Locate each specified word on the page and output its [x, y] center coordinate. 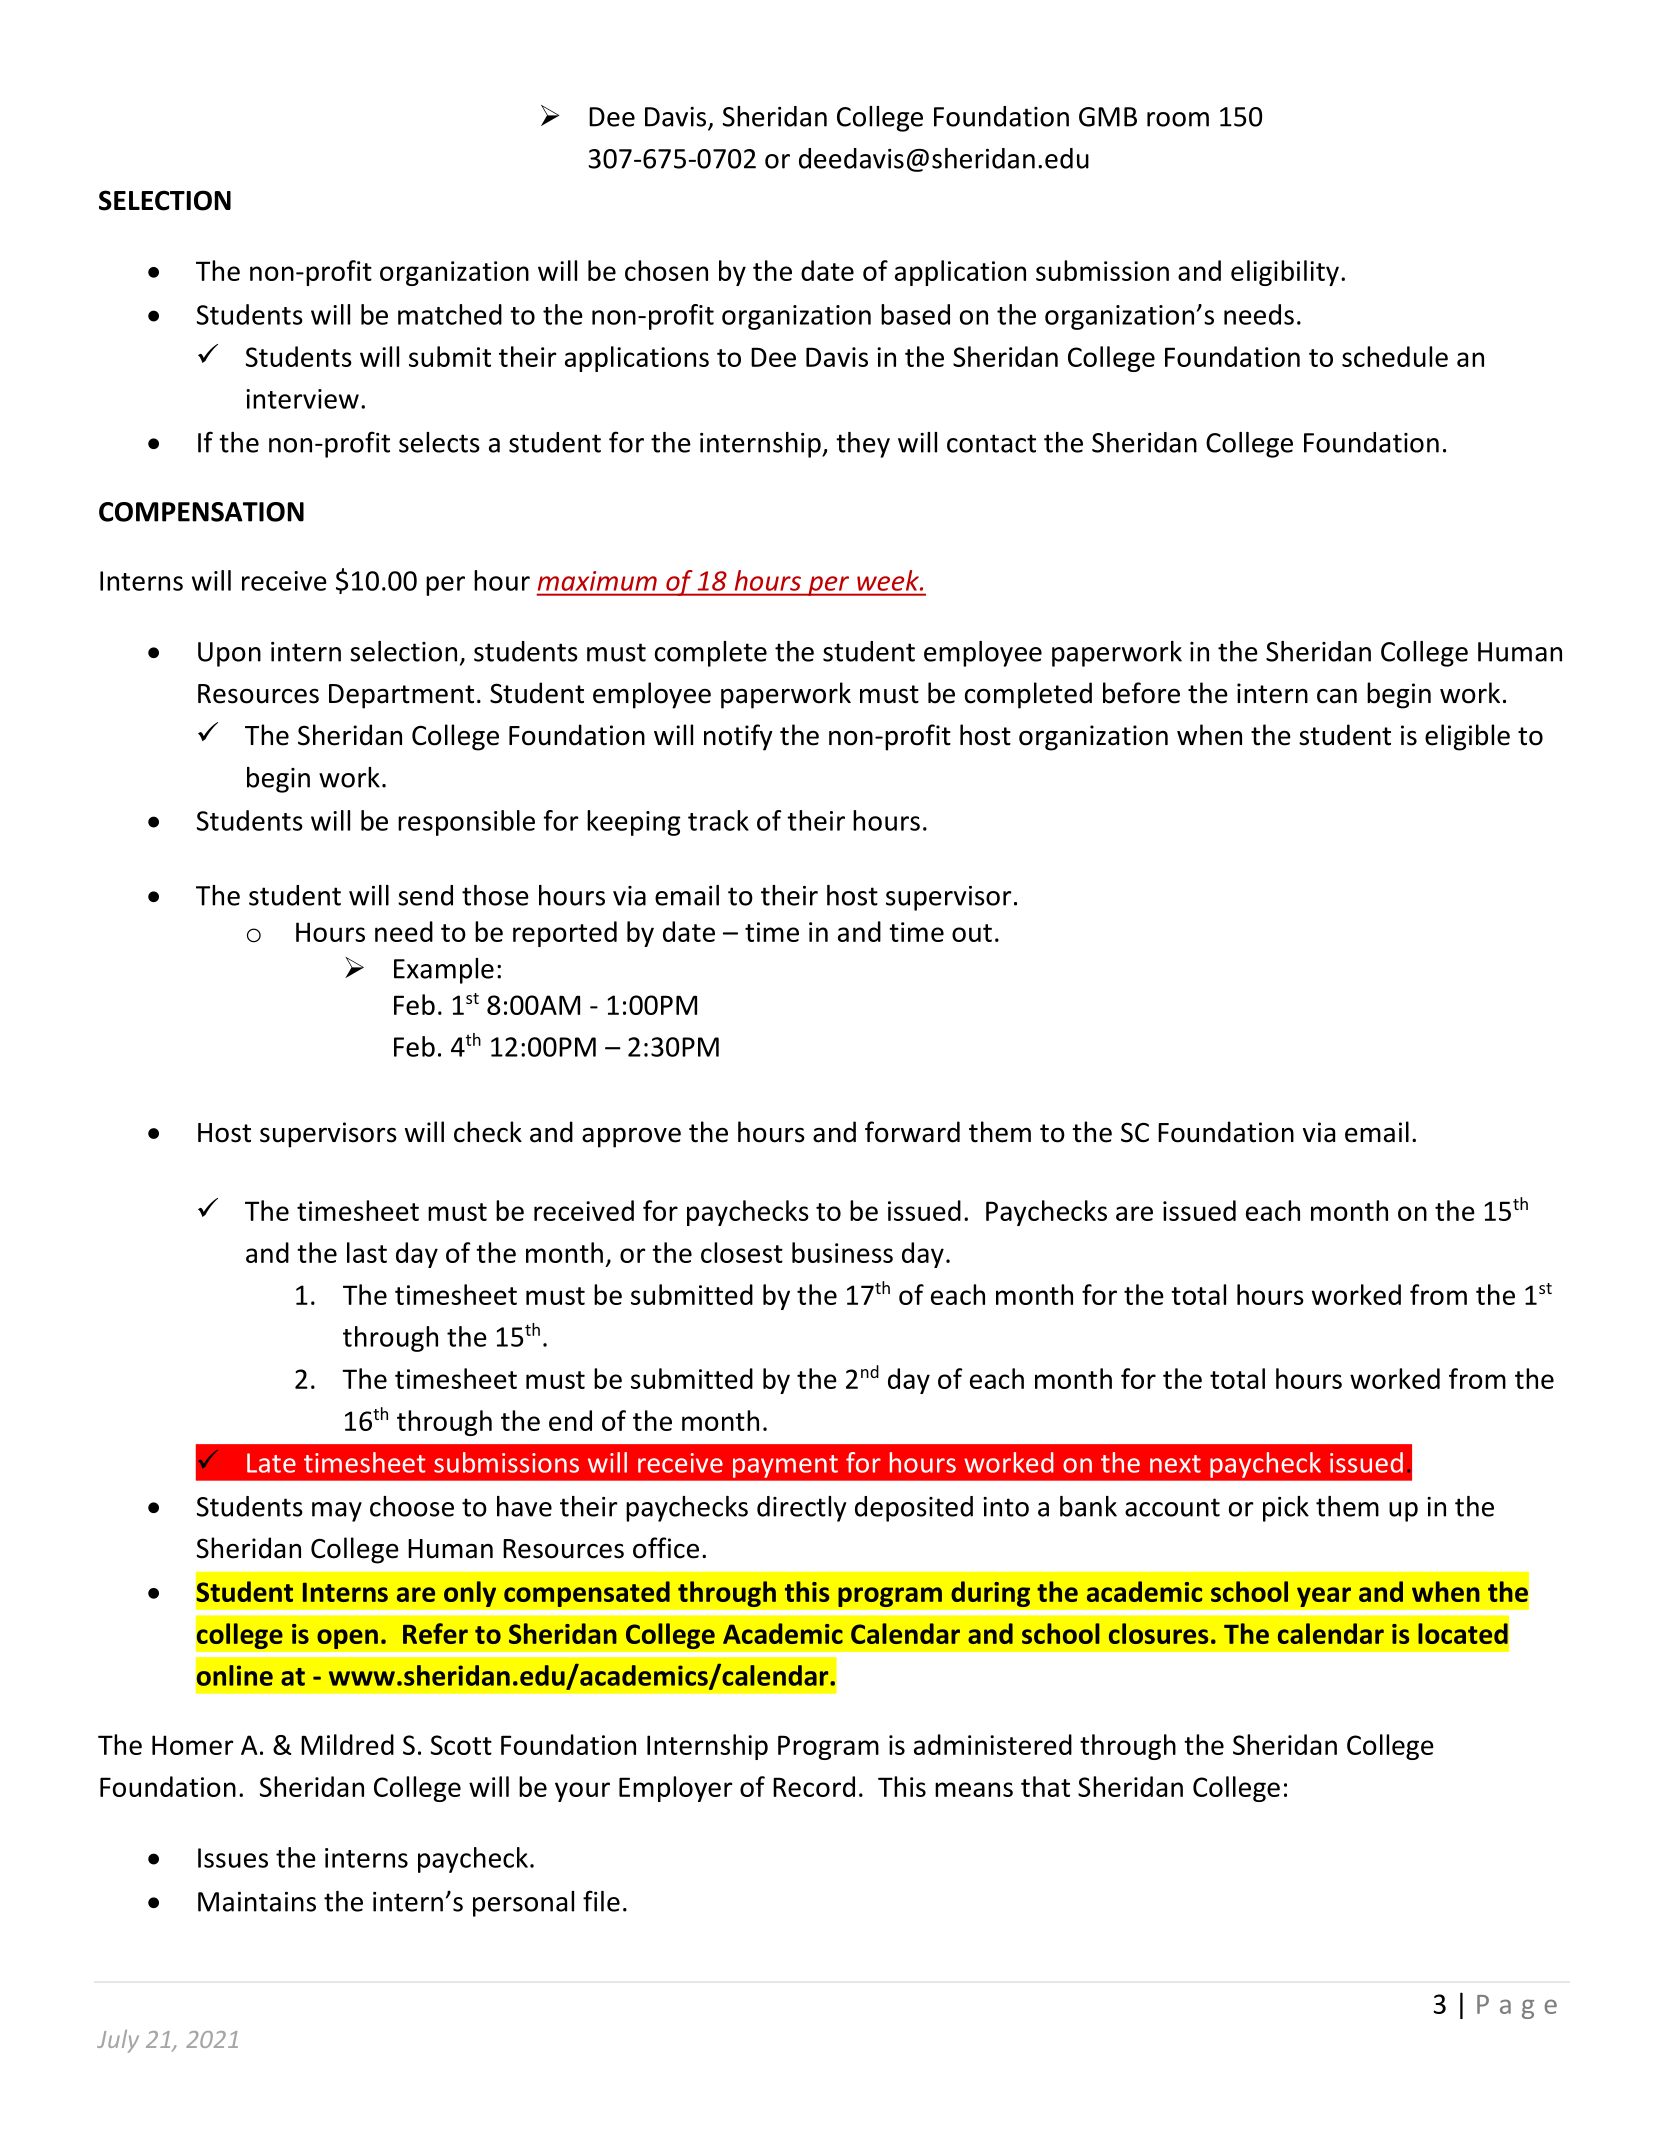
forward [912, 1132]
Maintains [257, 1902]
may [337, 1512]
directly [801, 1509]
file [601, 1901]
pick [1286, 1509]
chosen [666, 270]
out [972, 933]
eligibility [1285, 273]
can [1337, 696]
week [889, 580]
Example [444, 971]
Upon [229, 654]
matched [450, 314]
